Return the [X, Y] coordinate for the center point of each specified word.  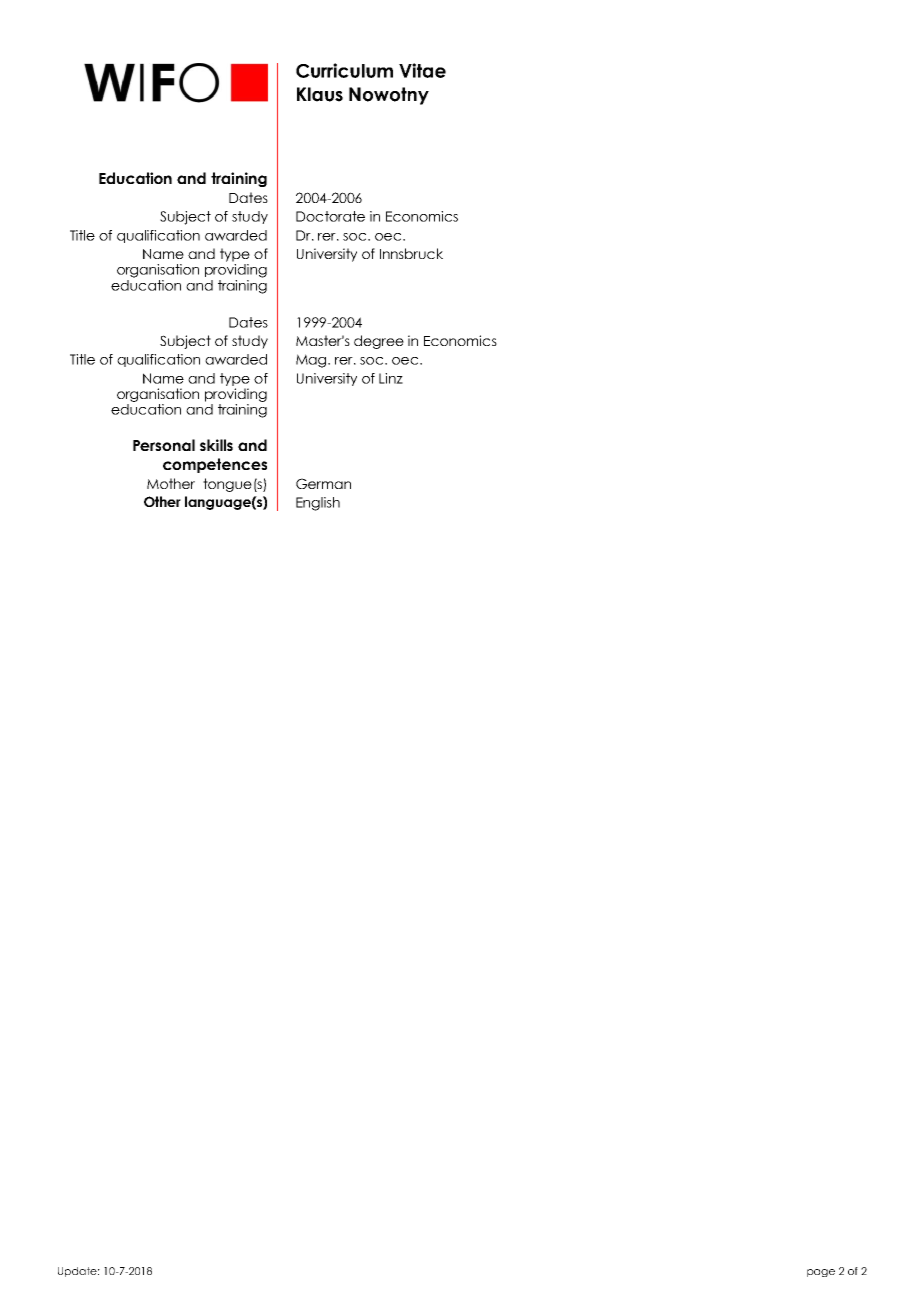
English [318, 504]
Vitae [422, 70]
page [821, 1273]
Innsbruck [411, 253]
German [323, 483]
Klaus [320, 94]
